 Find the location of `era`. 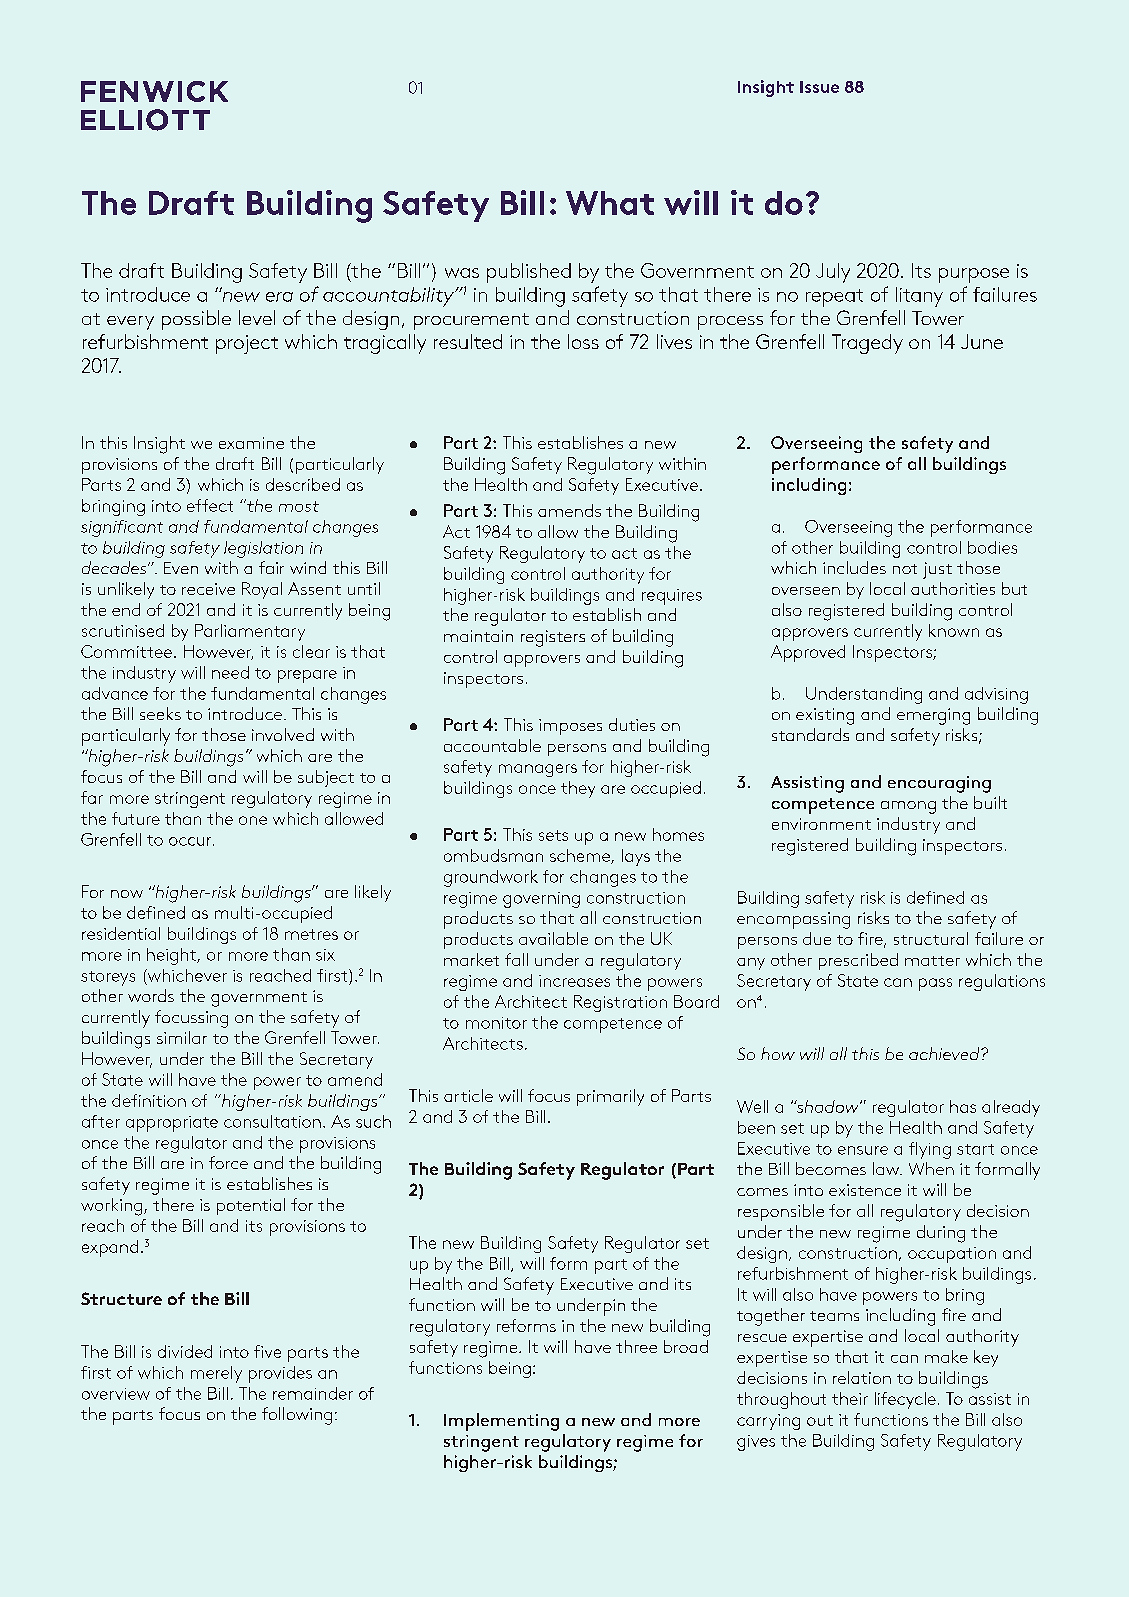

era is located at coordinates (279, 297).
